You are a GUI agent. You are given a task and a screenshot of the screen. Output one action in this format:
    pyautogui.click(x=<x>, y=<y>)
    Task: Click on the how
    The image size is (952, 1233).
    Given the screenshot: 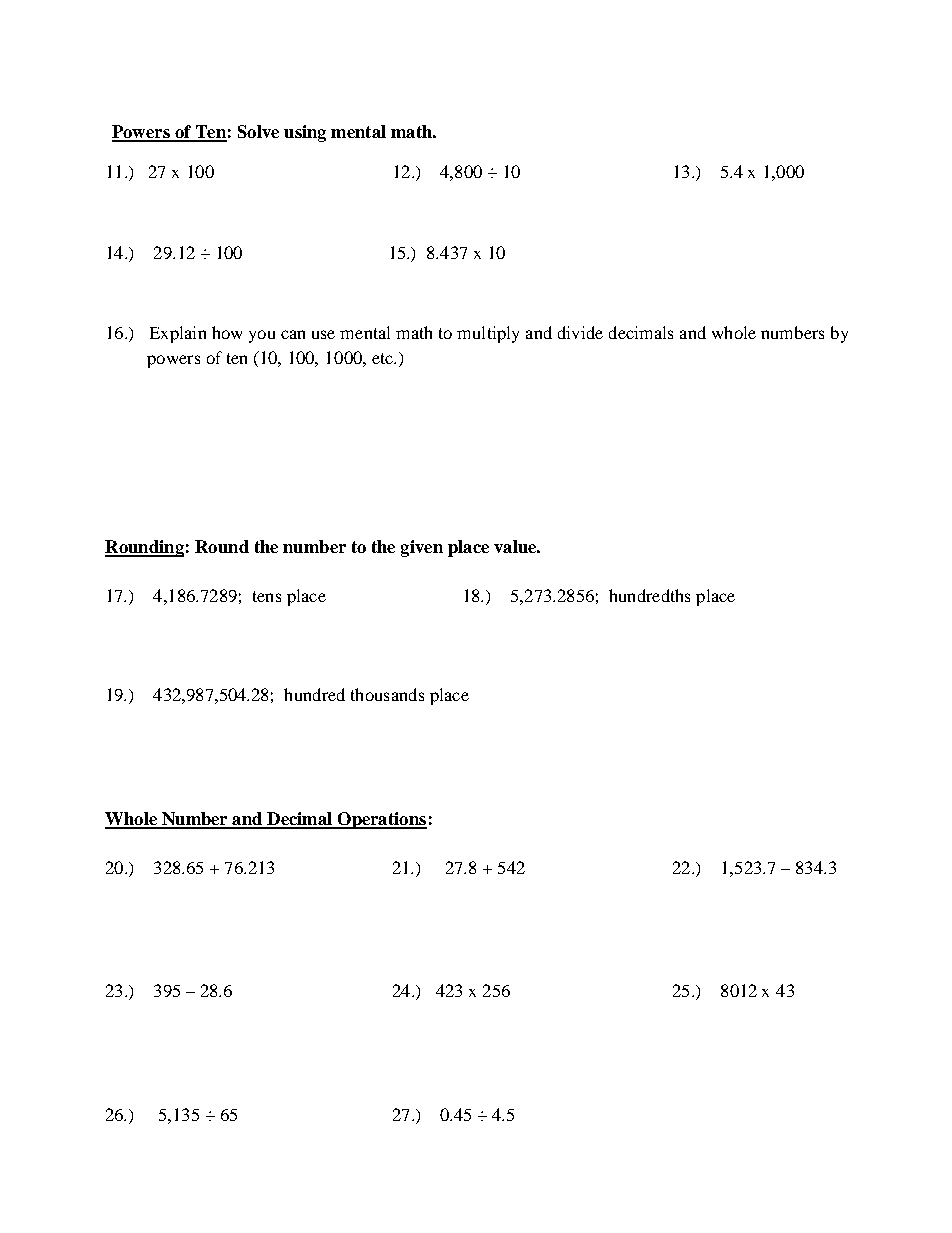 What is the action you would take?
    pyautogui.click(x=227, y=332)
